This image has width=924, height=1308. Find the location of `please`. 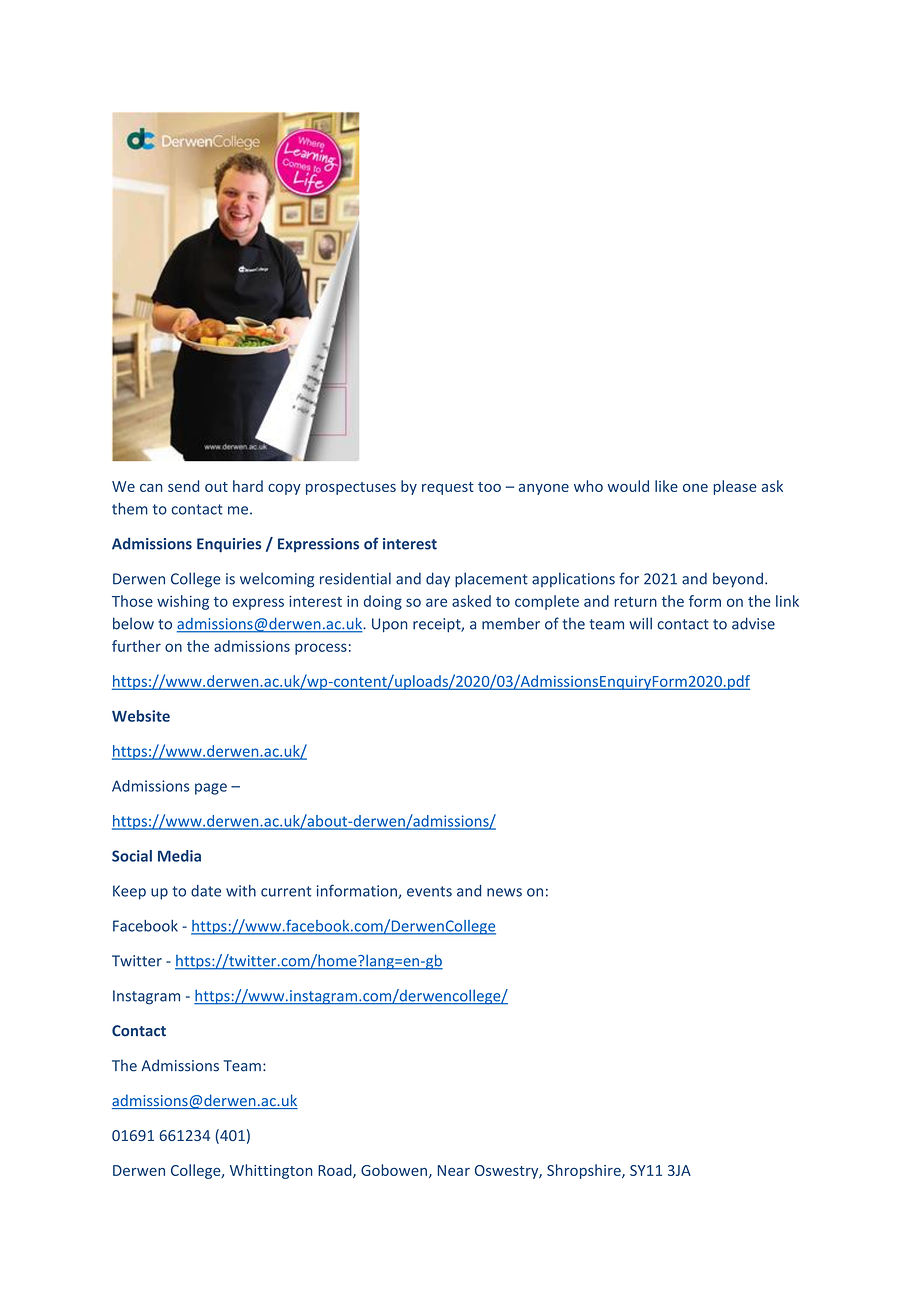

please is located at coordinates (735, 487).
